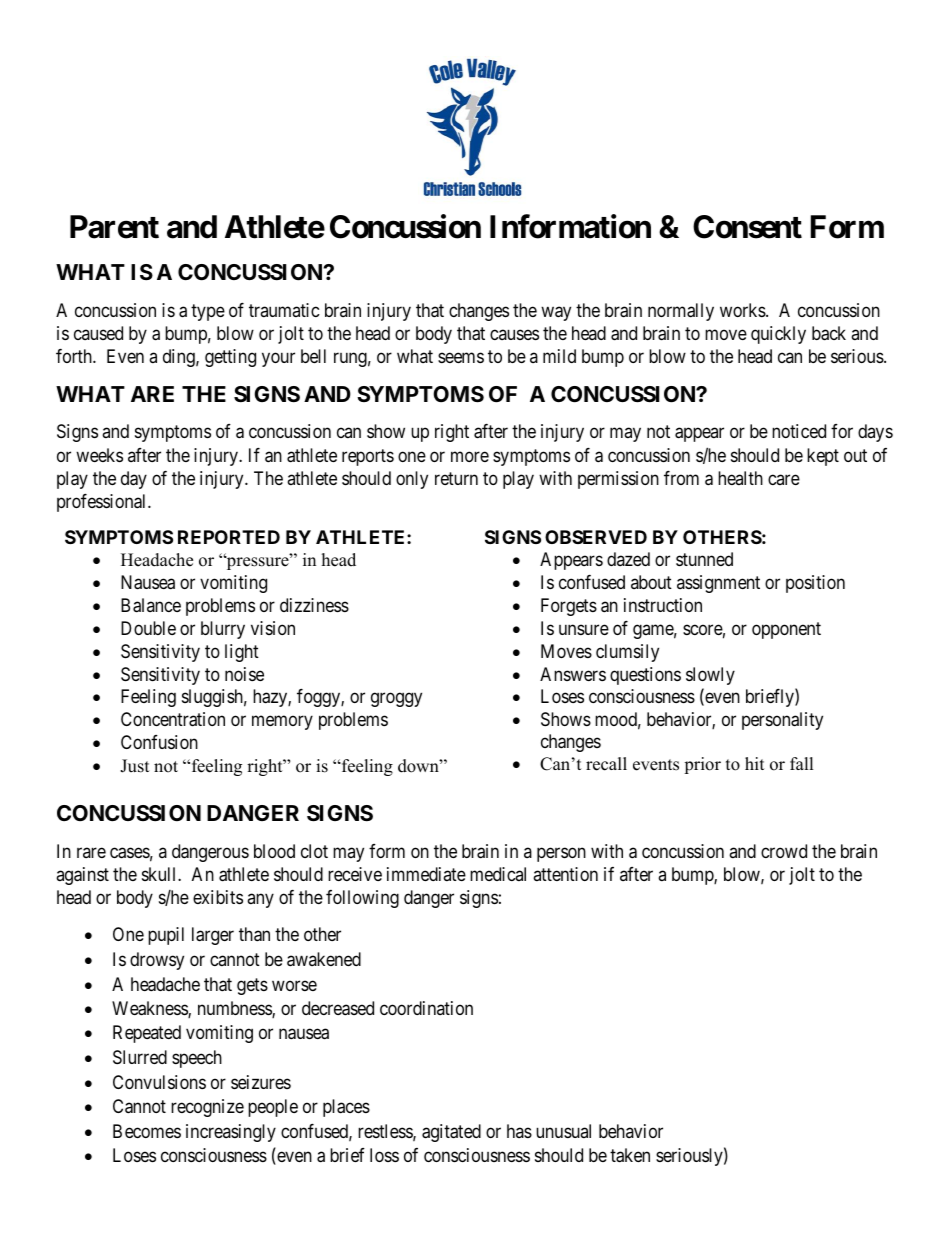 Image resolution: width=952 pixels, height=1233 pixels. Describe the element at coordinates (114, 227) in the screenshot. I see `Parent` at that location.
